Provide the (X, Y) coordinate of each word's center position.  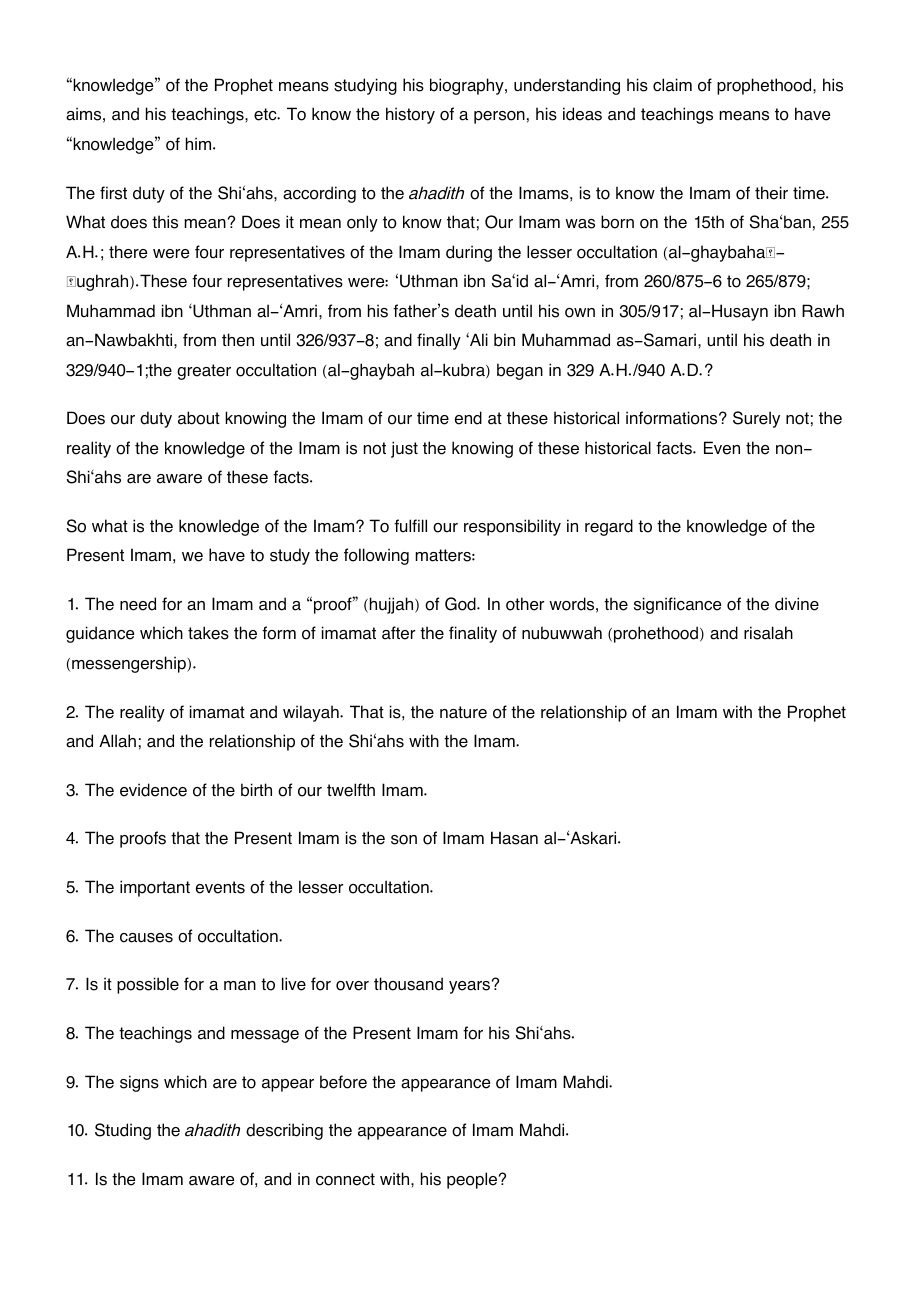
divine (797, 604)
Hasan (514, 838)
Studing (123, 1131)
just (404, 449)
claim (672, 85)
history (410, 115)
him (200, 143)
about (199, 418)
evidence (153, 790)
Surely (756, 419)
